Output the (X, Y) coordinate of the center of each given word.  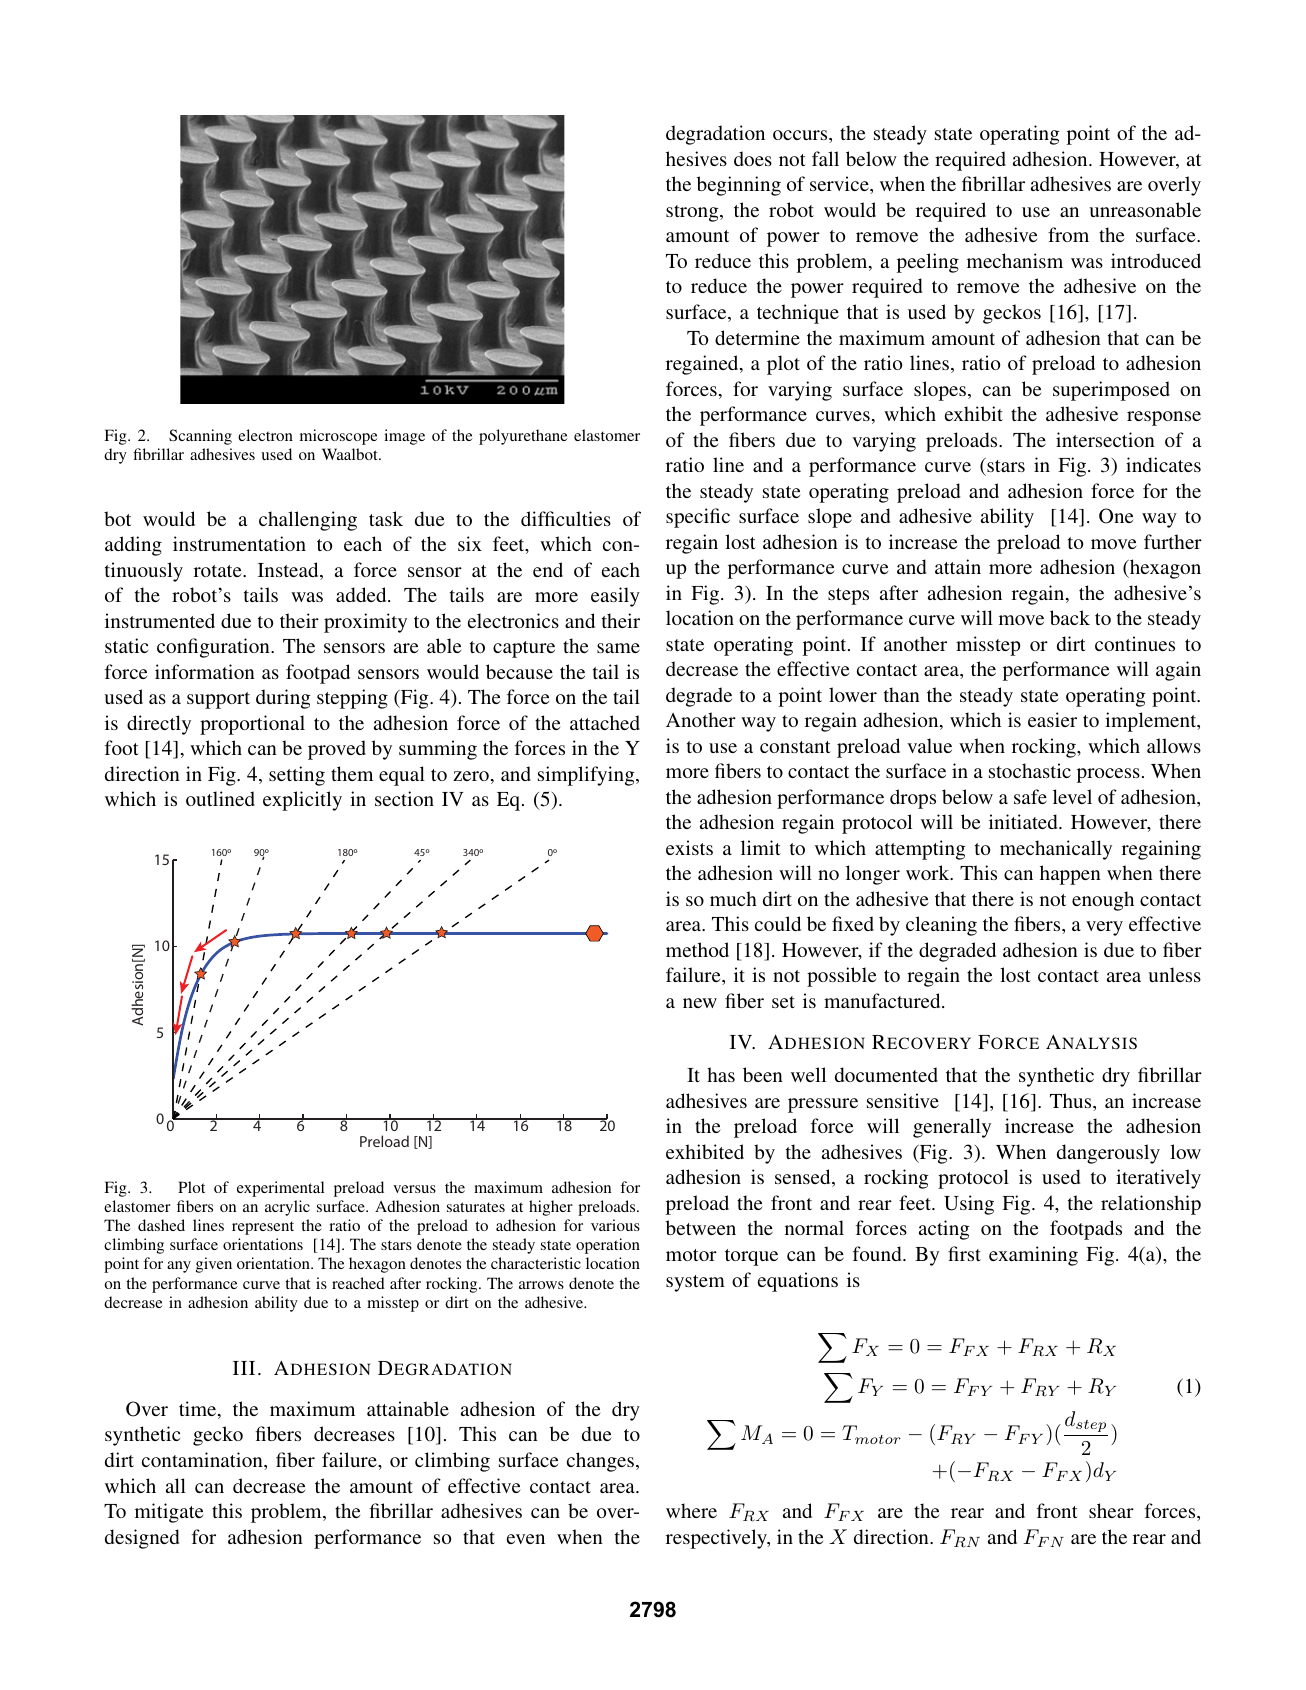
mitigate (169, 1513)
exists (689, 847)
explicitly (302, 801)
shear (1111, 1510)
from (1068, 234)
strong (693, 213)
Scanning (200, 437)
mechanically (1056, 850)
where (691, 1510)
